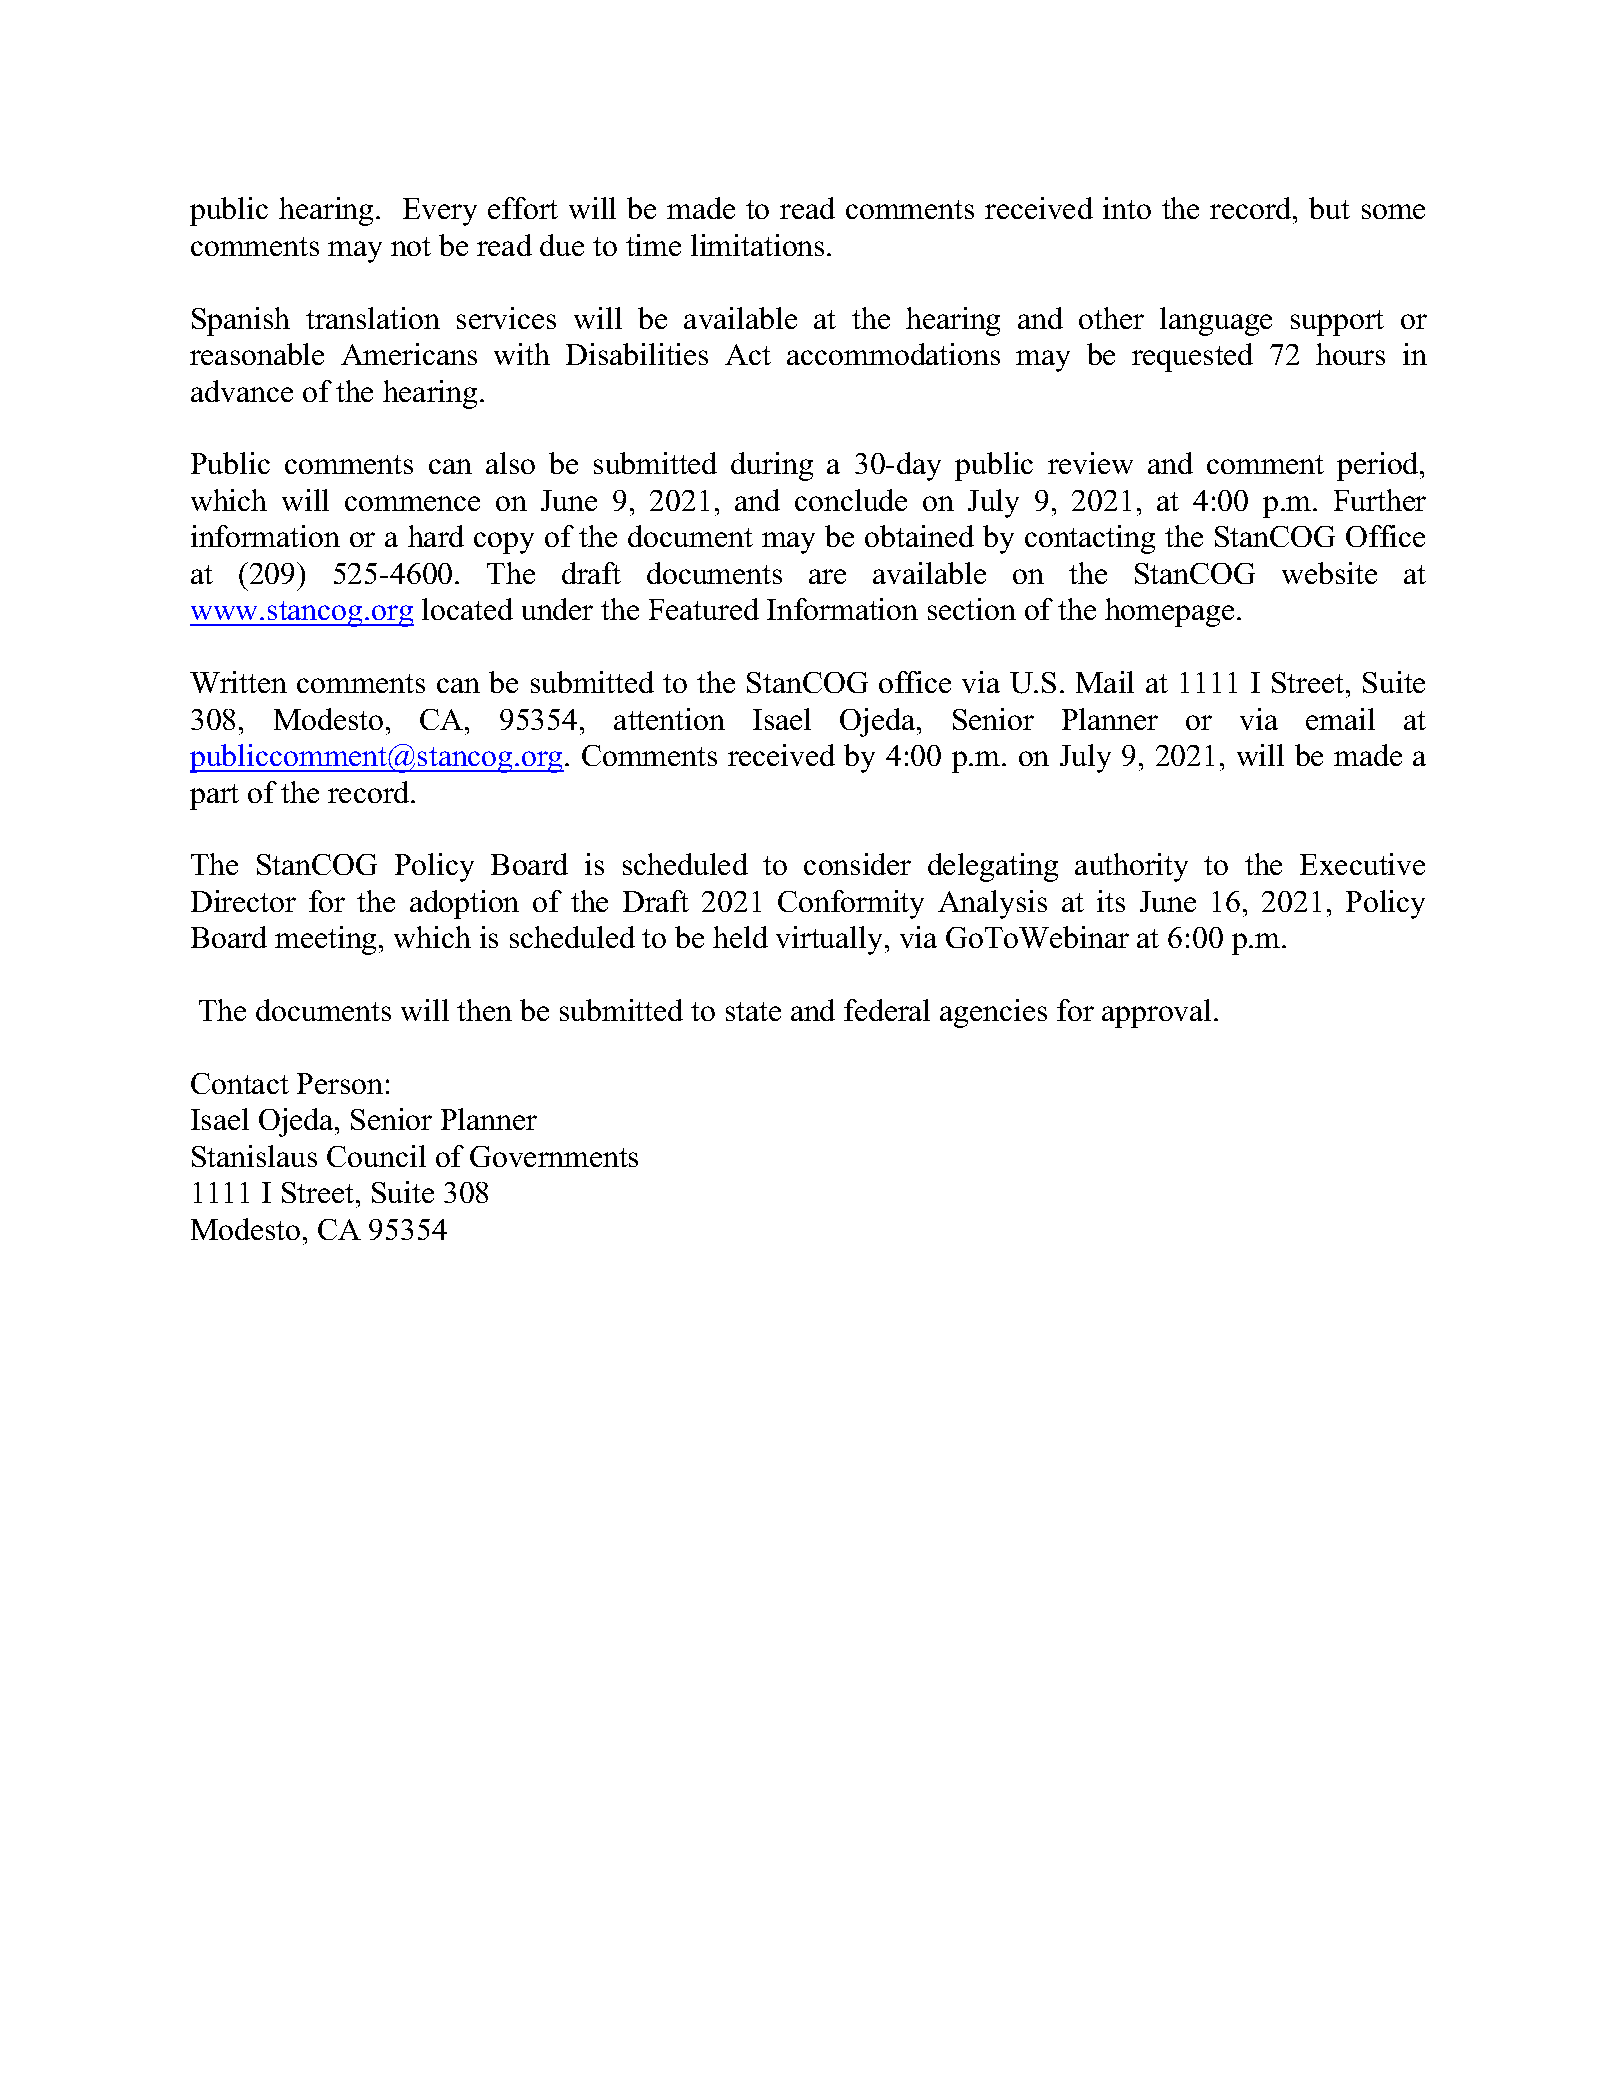  I want to click on meeting, so click(327, 940).
